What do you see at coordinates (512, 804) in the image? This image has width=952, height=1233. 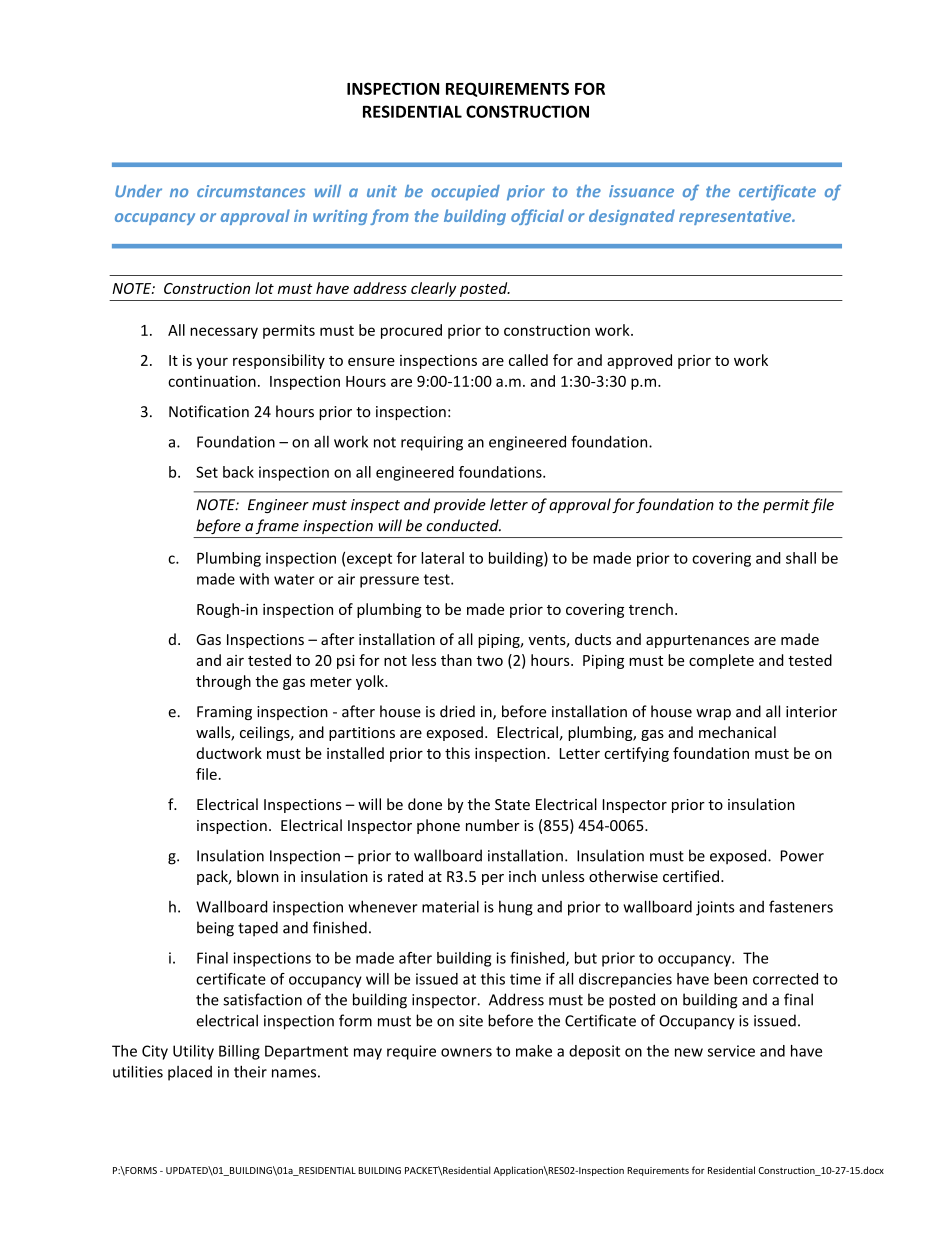 I see `State` at bounding box center [512, 804].
